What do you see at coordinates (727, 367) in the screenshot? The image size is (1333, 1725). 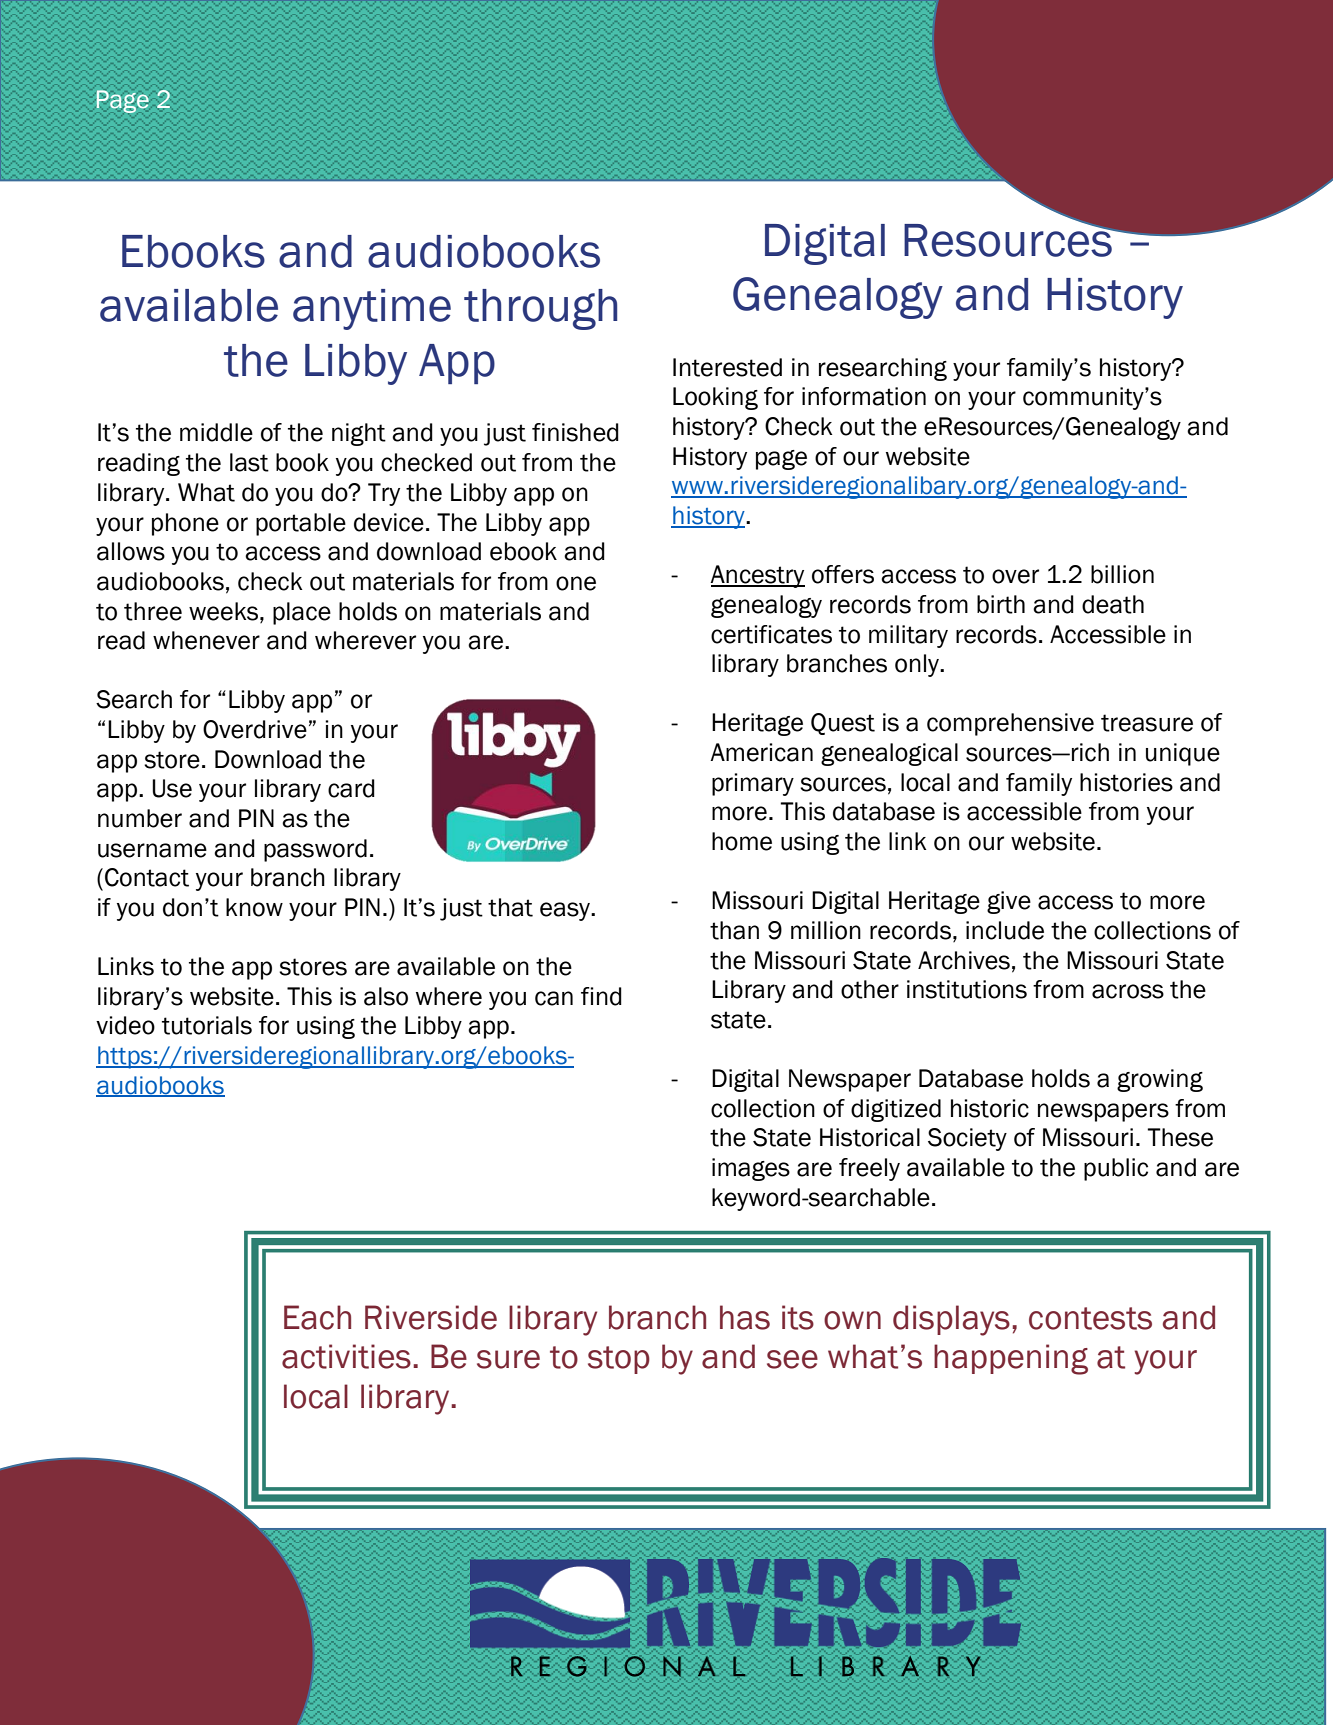 I see `Interested` at bounding box center [727, 367].
